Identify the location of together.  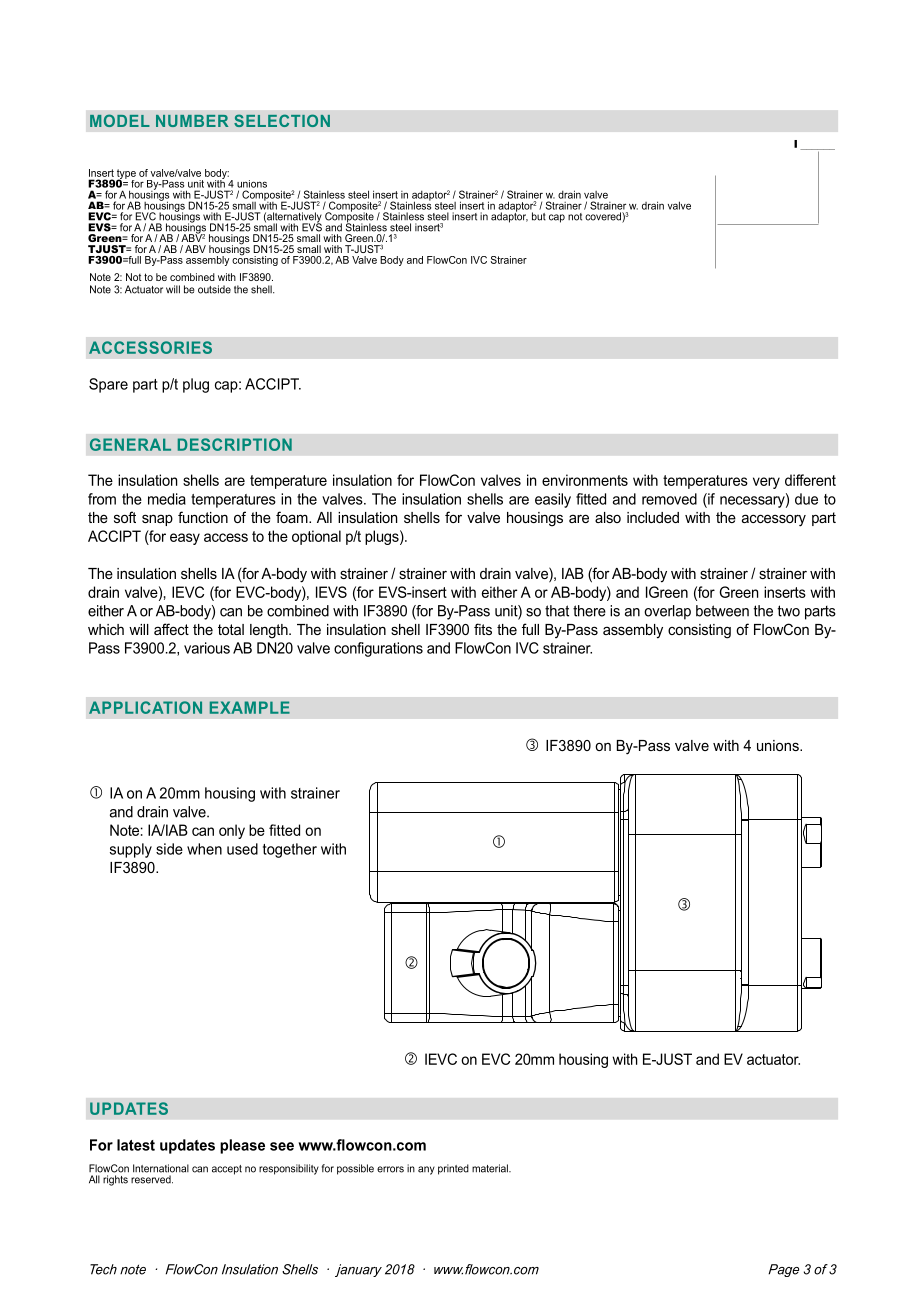
(290, 850).
